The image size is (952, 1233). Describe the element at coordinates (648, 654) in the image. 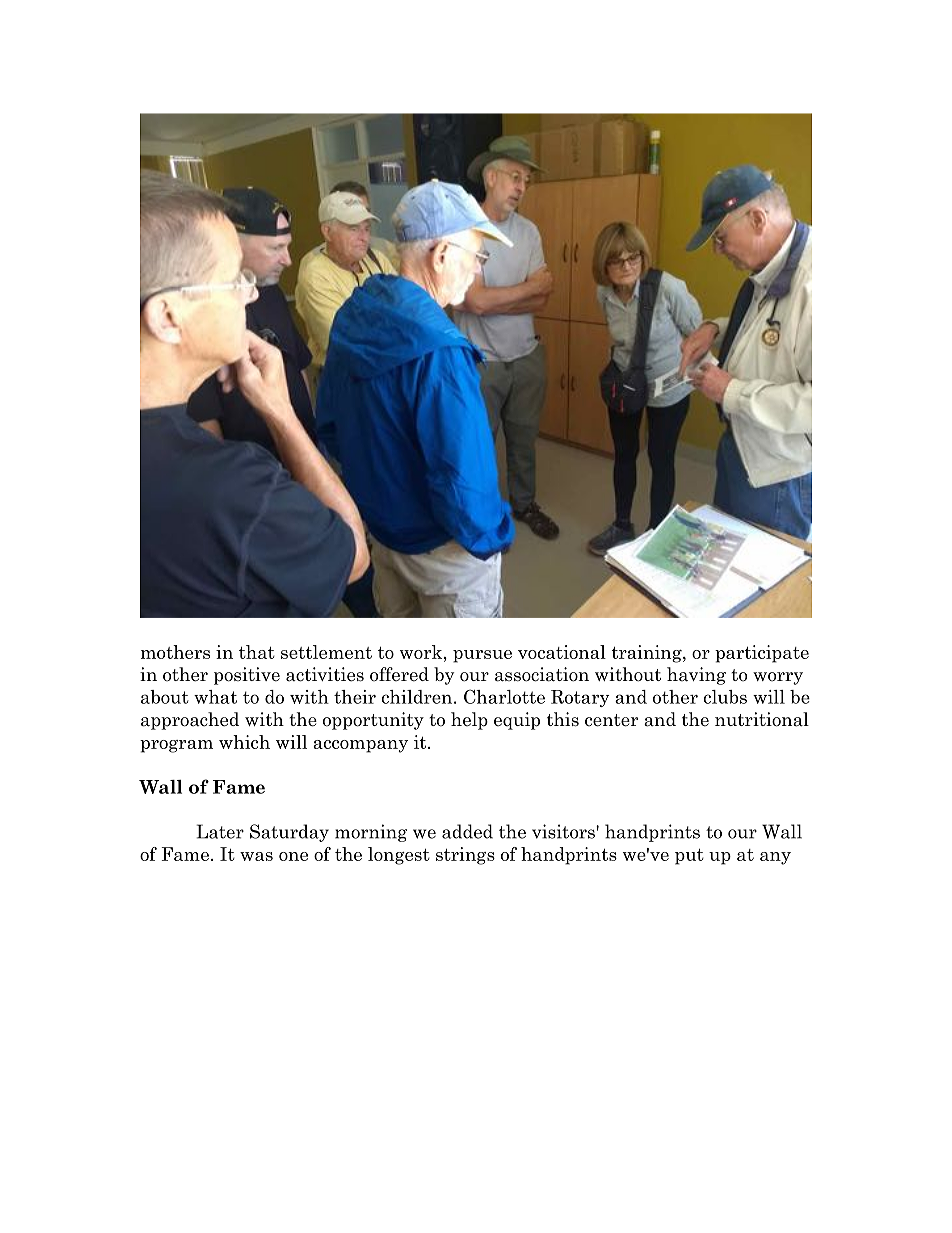

I see `training` at that location.
